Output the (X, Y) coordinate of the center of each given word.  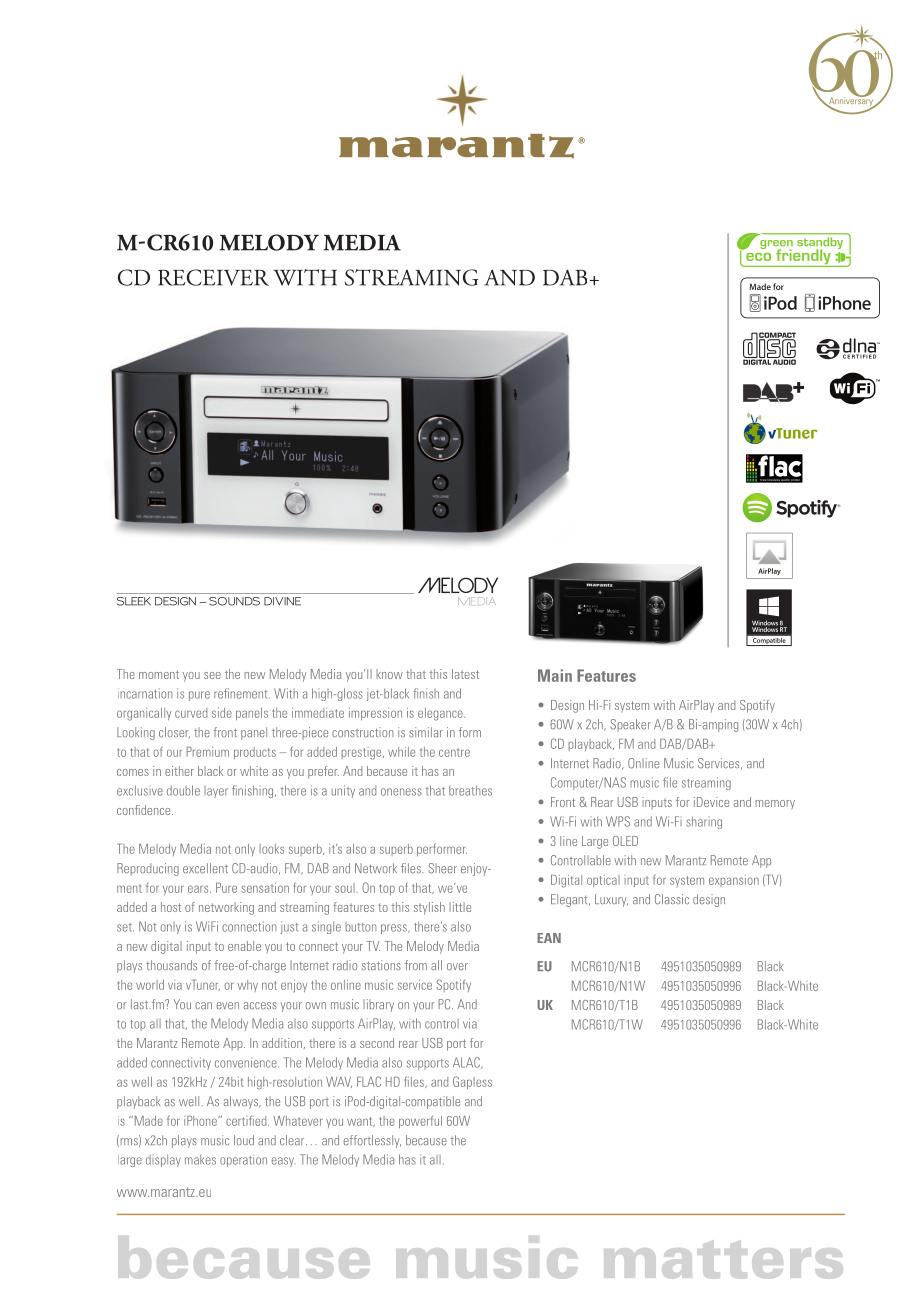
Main (555, 675)
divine (282, 601)
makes (200, 1159)
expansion (734, 881)
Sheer (442, 868)
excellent (205, 868)
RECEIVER (213, 277)
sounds (234, 601)
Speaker (630, 725)
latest (465, 674)
